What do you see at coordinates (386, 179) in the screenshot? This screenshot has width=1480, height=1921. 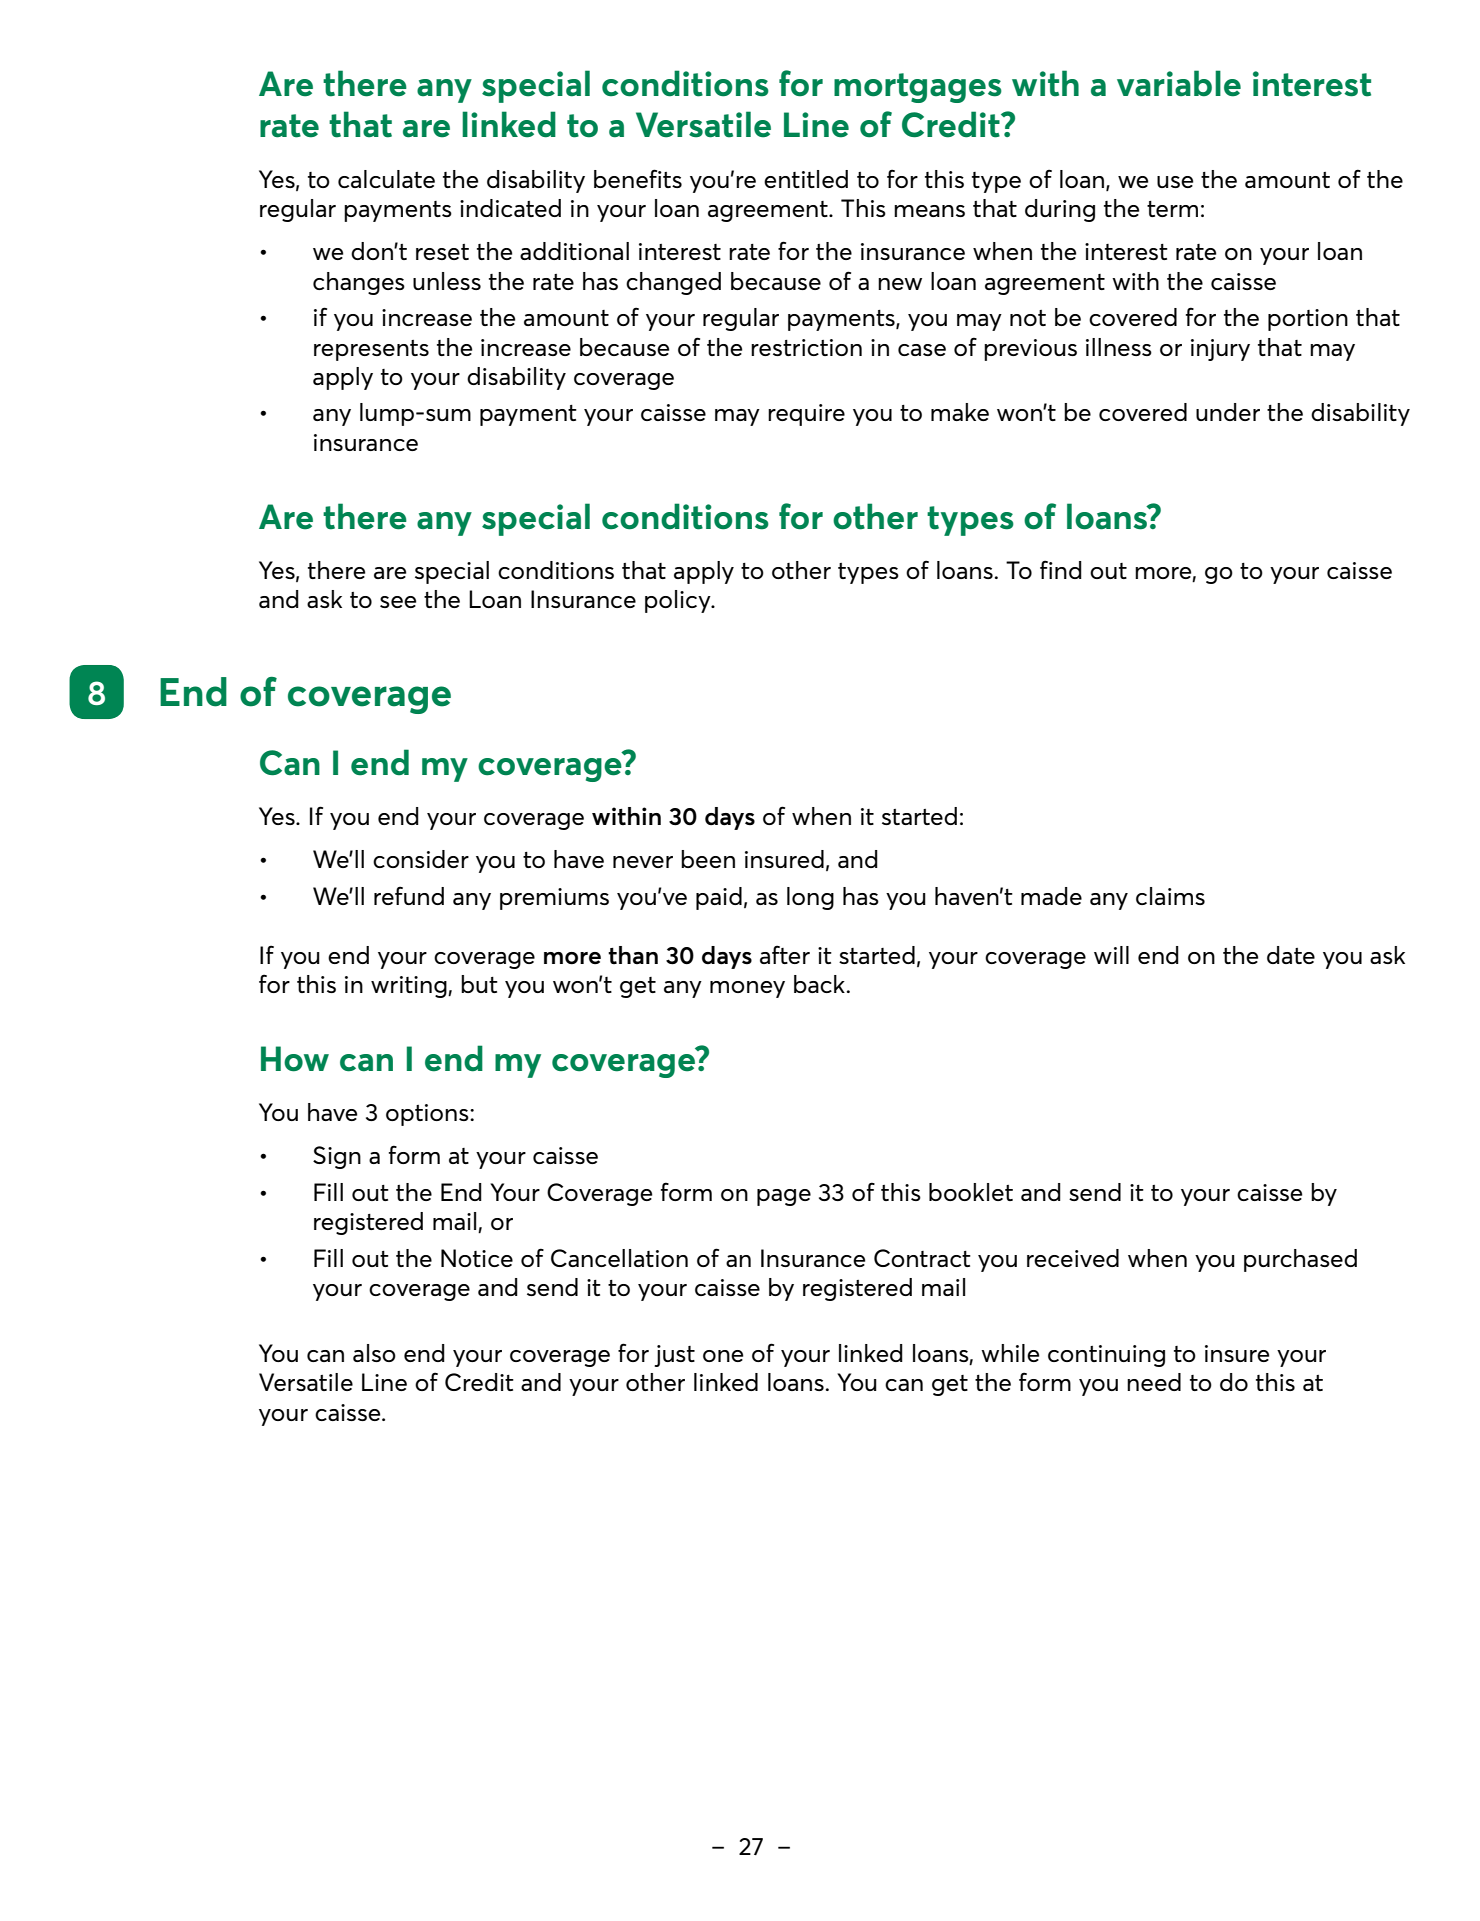 I see `calculate` at bounding box center [386, 179].
